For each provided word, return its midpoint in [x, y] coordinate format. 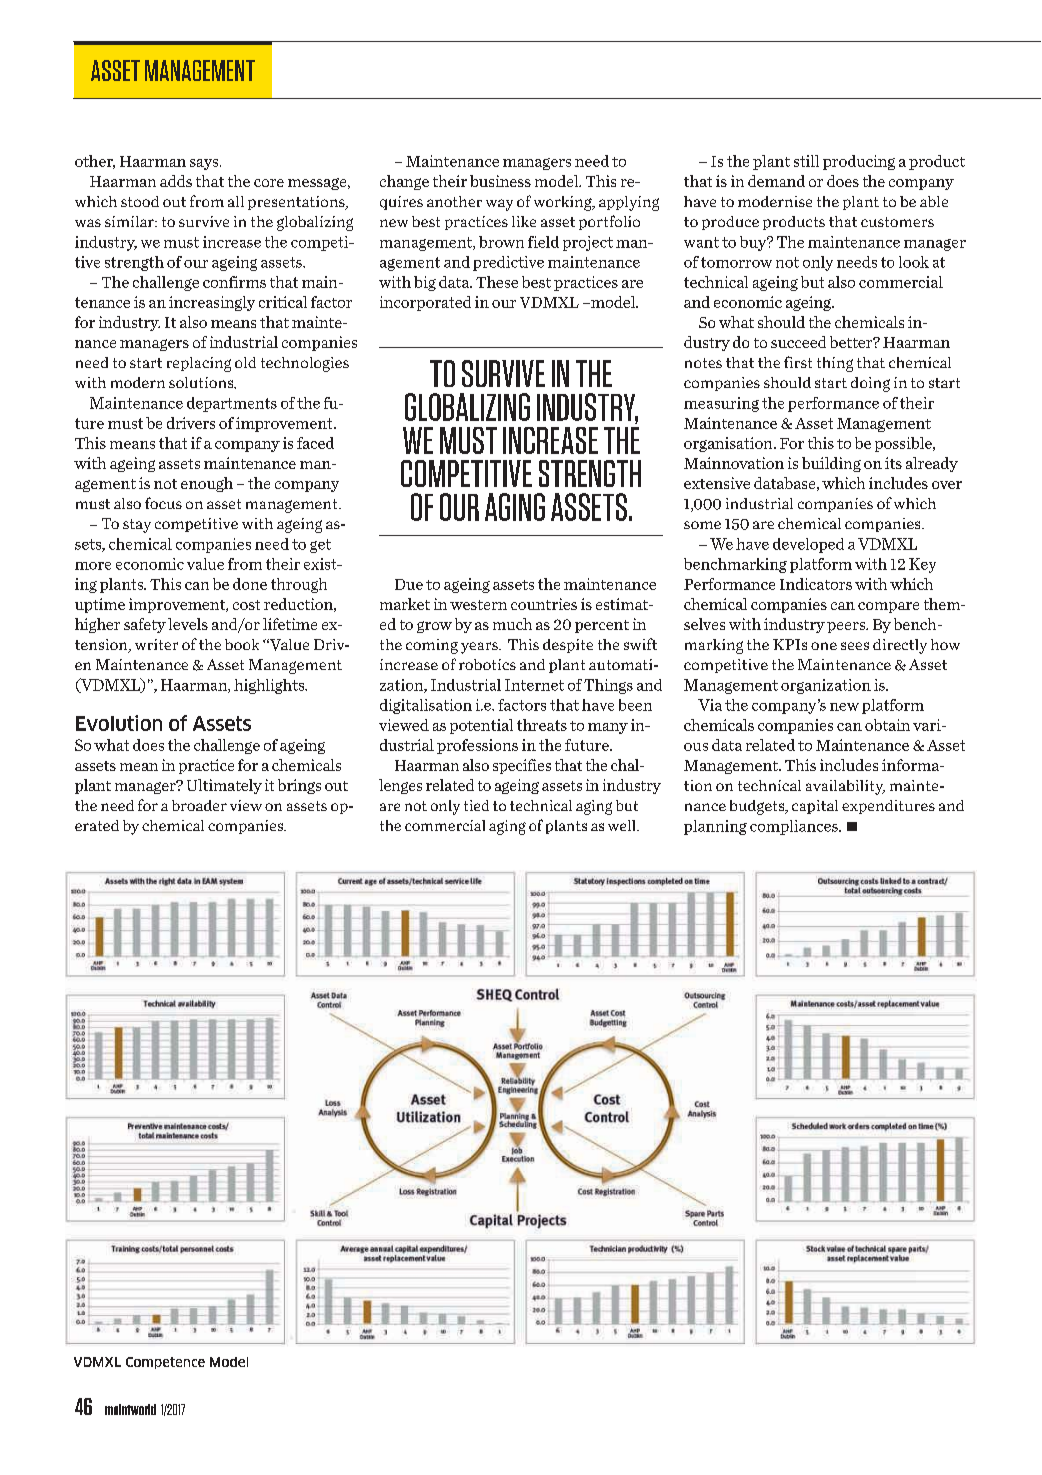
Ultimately [224, 786]
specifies [522, 766]
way [499, 205]
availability [845, 787]
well [623, 825]
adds [176, 181]
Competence [165, 1363]
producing [859, 162]
